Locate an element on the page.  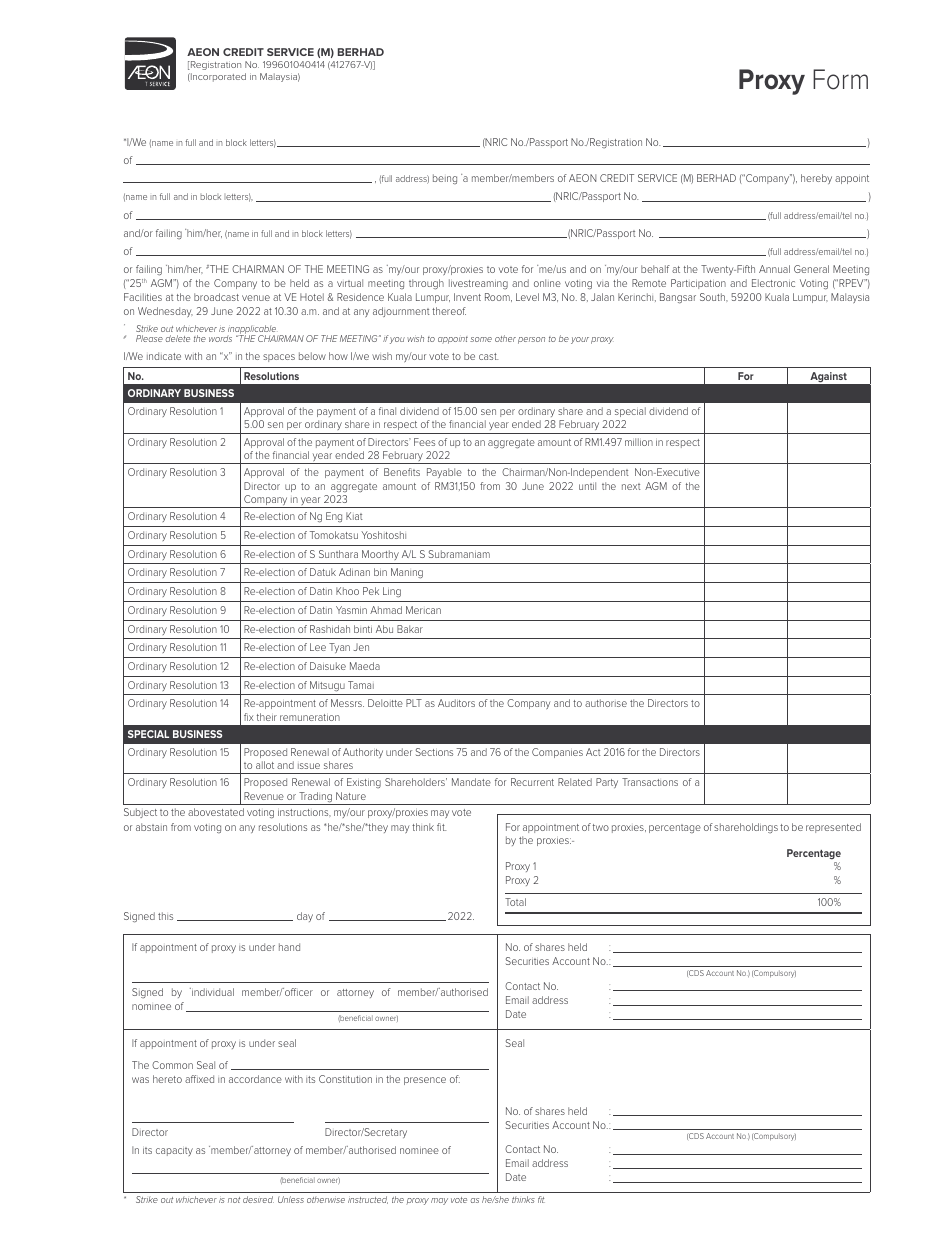
livestreaming is located at coordinates (478, 284).
